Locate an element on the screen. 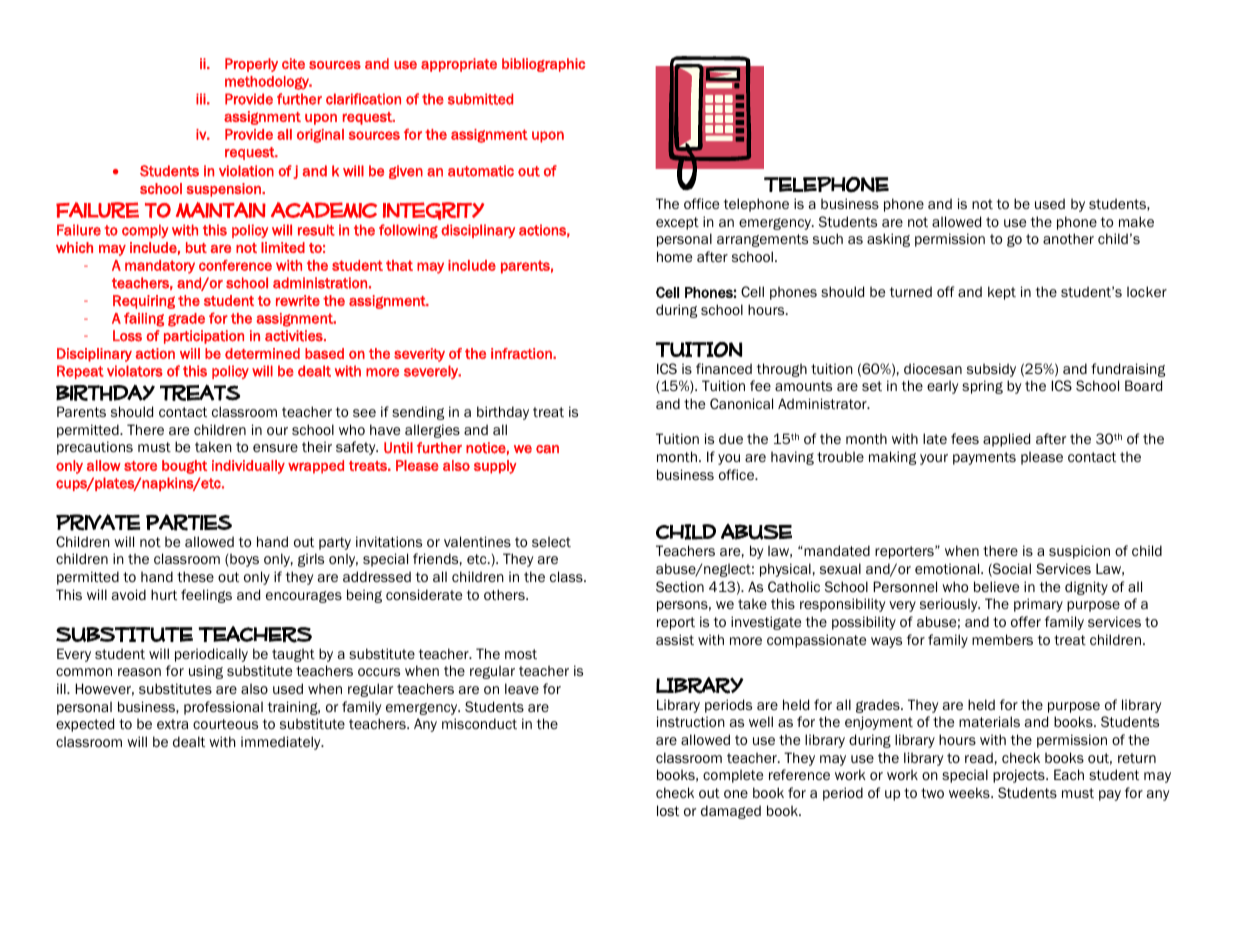 Image resolution: width=1233 pixels, height=952 pixels. bibliographic is located at coordinates (543, 65).
